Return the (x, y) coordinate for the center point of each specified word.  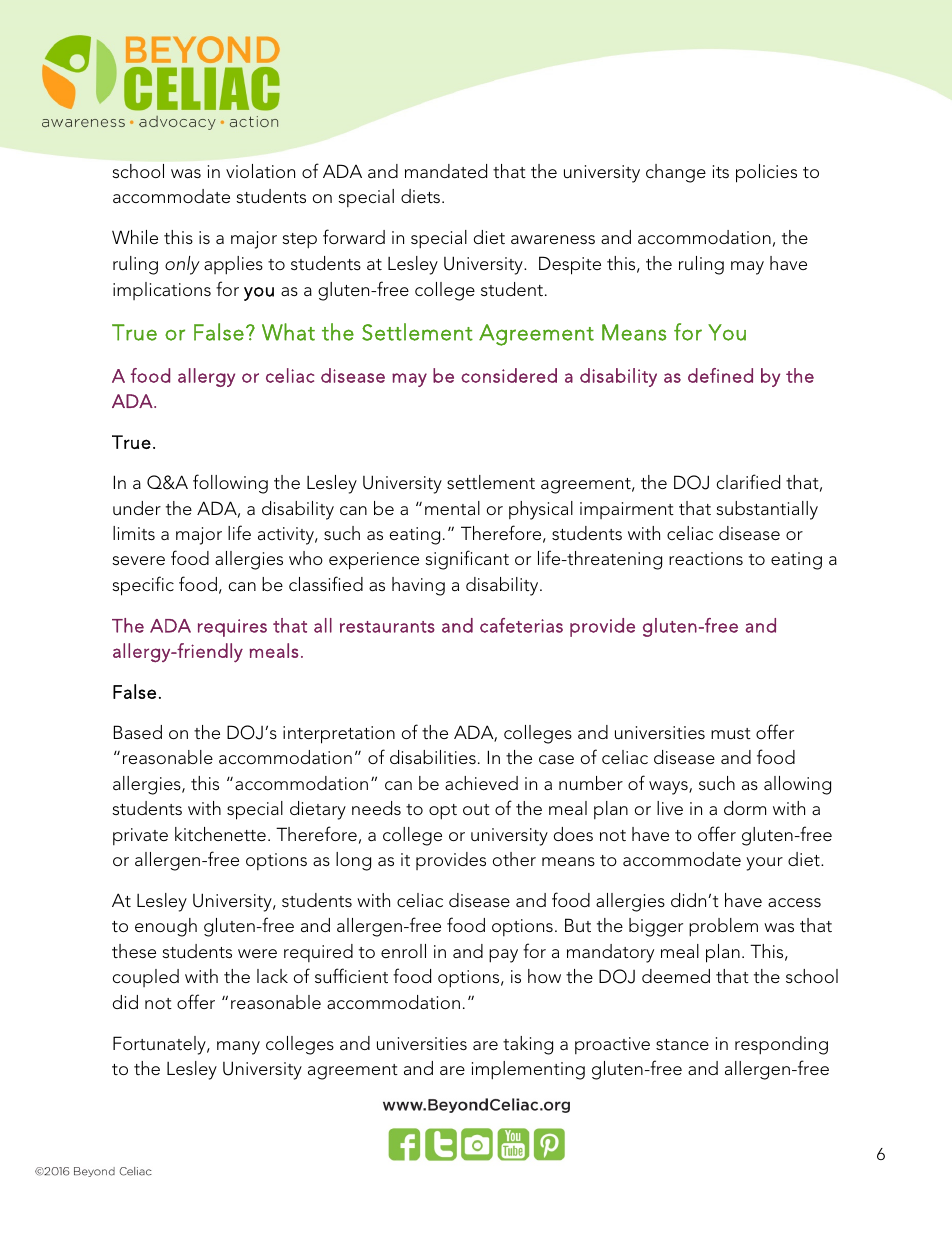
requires (232, 628)
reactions (706, 559)
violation (260, 171)
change (676, 173)
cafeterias (521, 625)
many (238, 1048)
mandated (446, 171)
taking (528, 1045)
